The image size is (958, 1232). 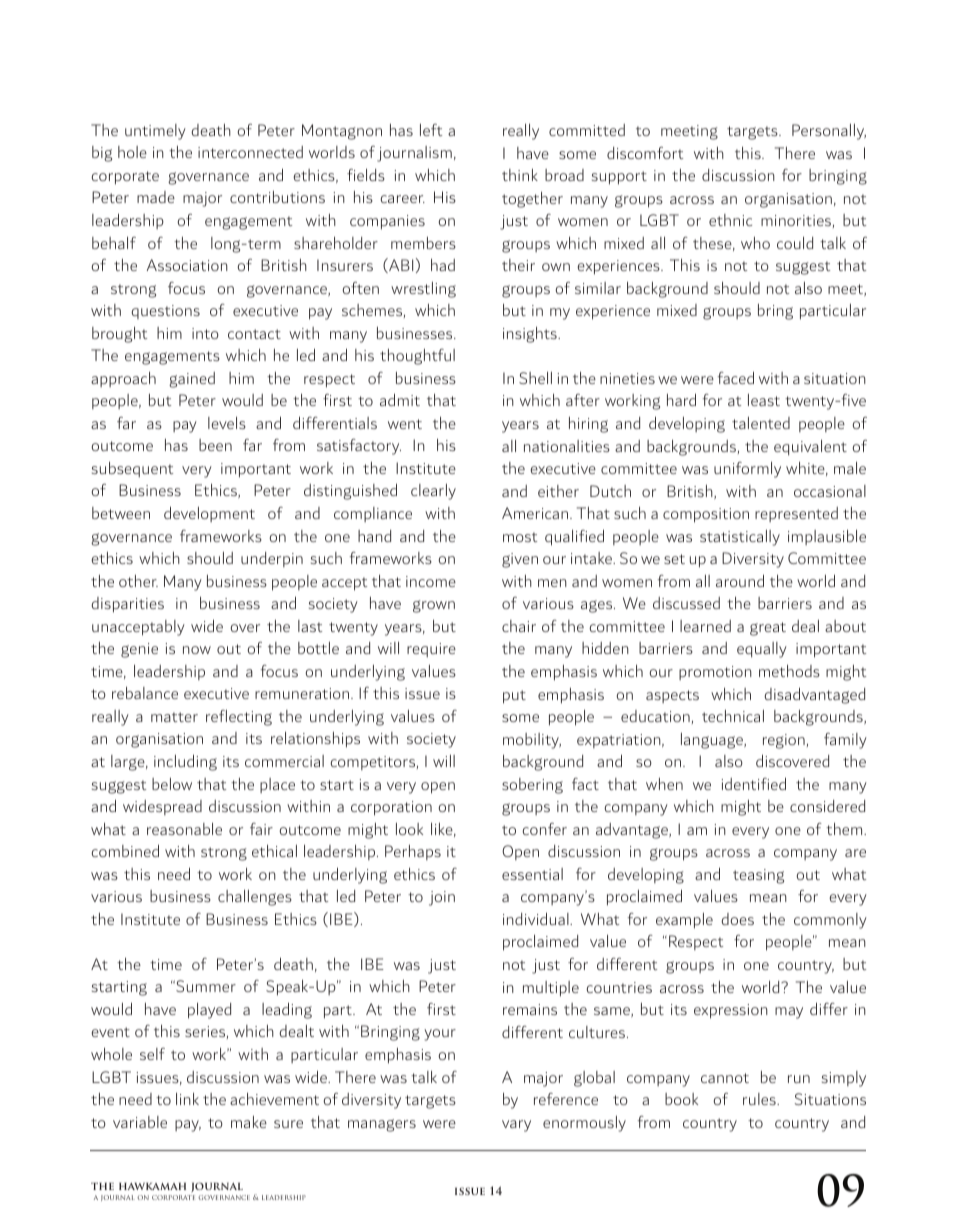 What do you see at coordinates (250, 152) in the screenshot?
I see `interconnected` at bounding box center [250, 152].
